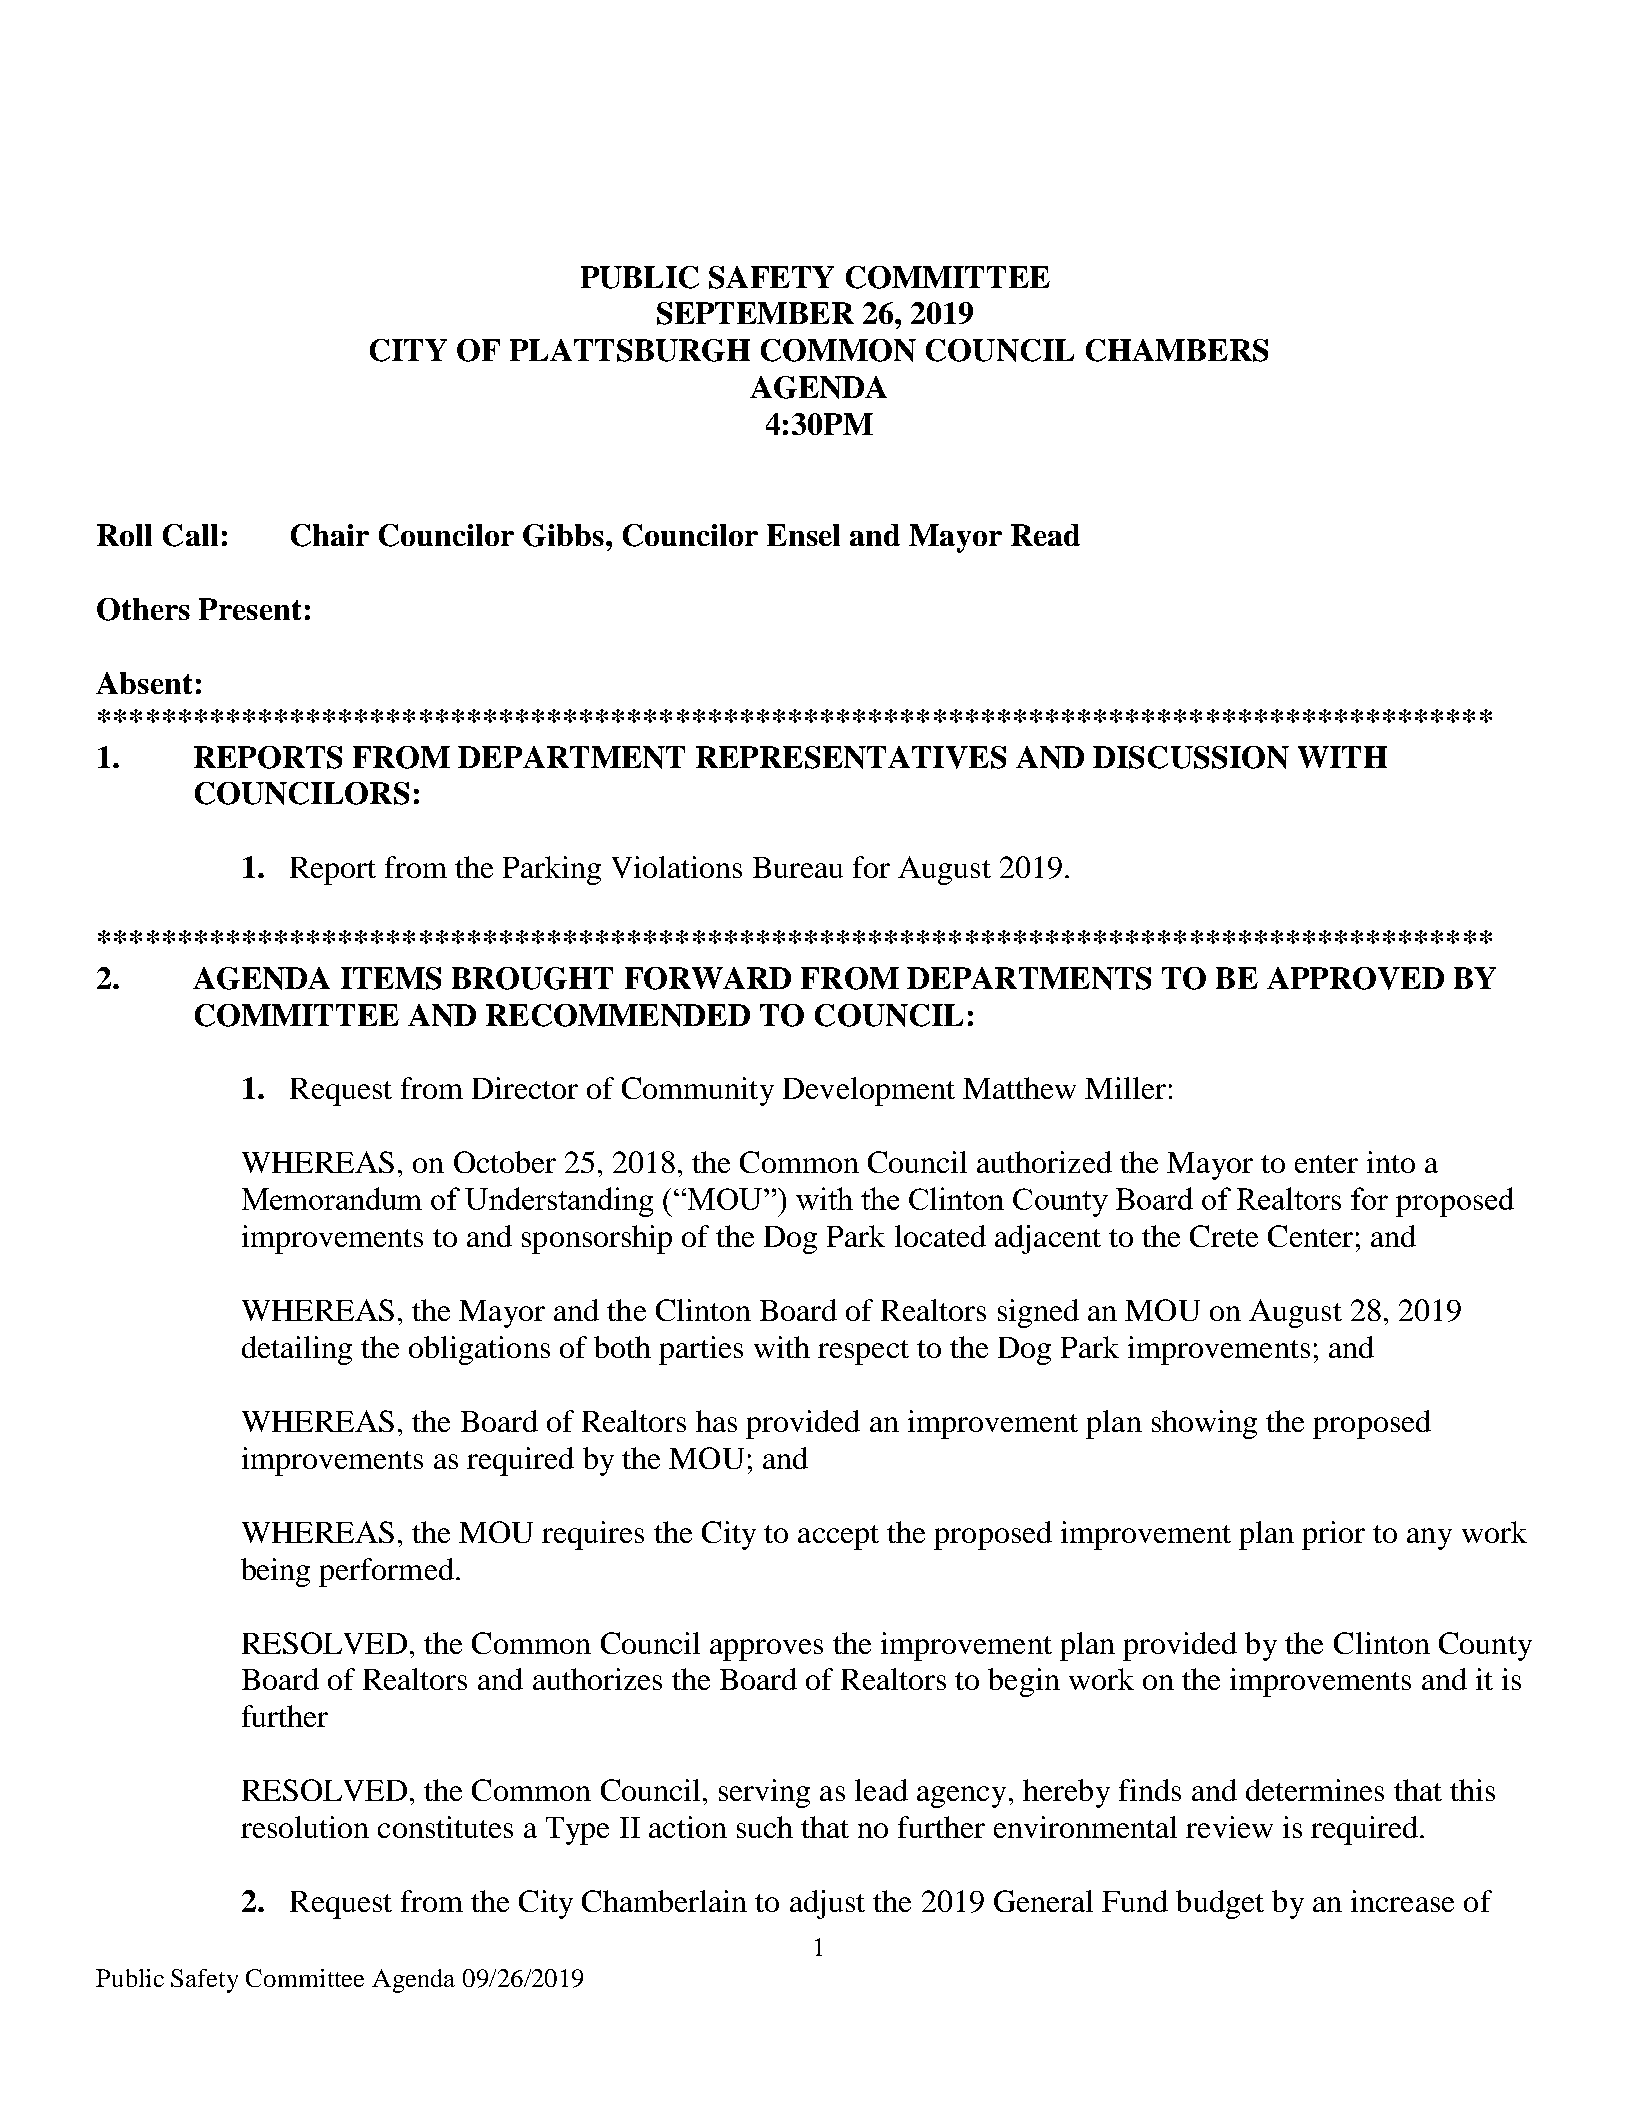 The image size is (1638, 2120). Describe the element at coordinates (755, 313) in the document. I see `SEPTEMBER` at that location.
